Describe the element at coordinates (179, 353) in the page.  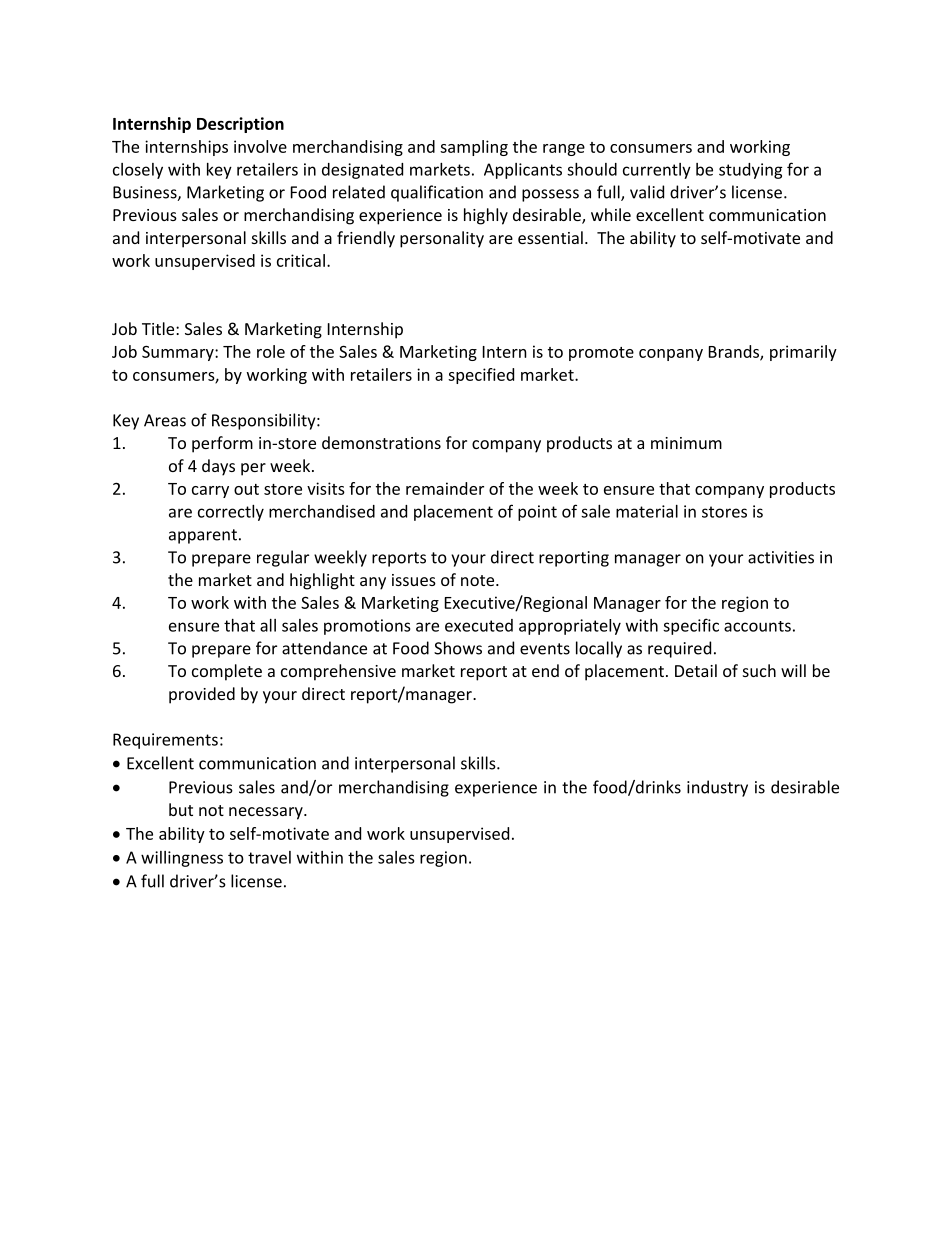
I see `Summary` at that location.
